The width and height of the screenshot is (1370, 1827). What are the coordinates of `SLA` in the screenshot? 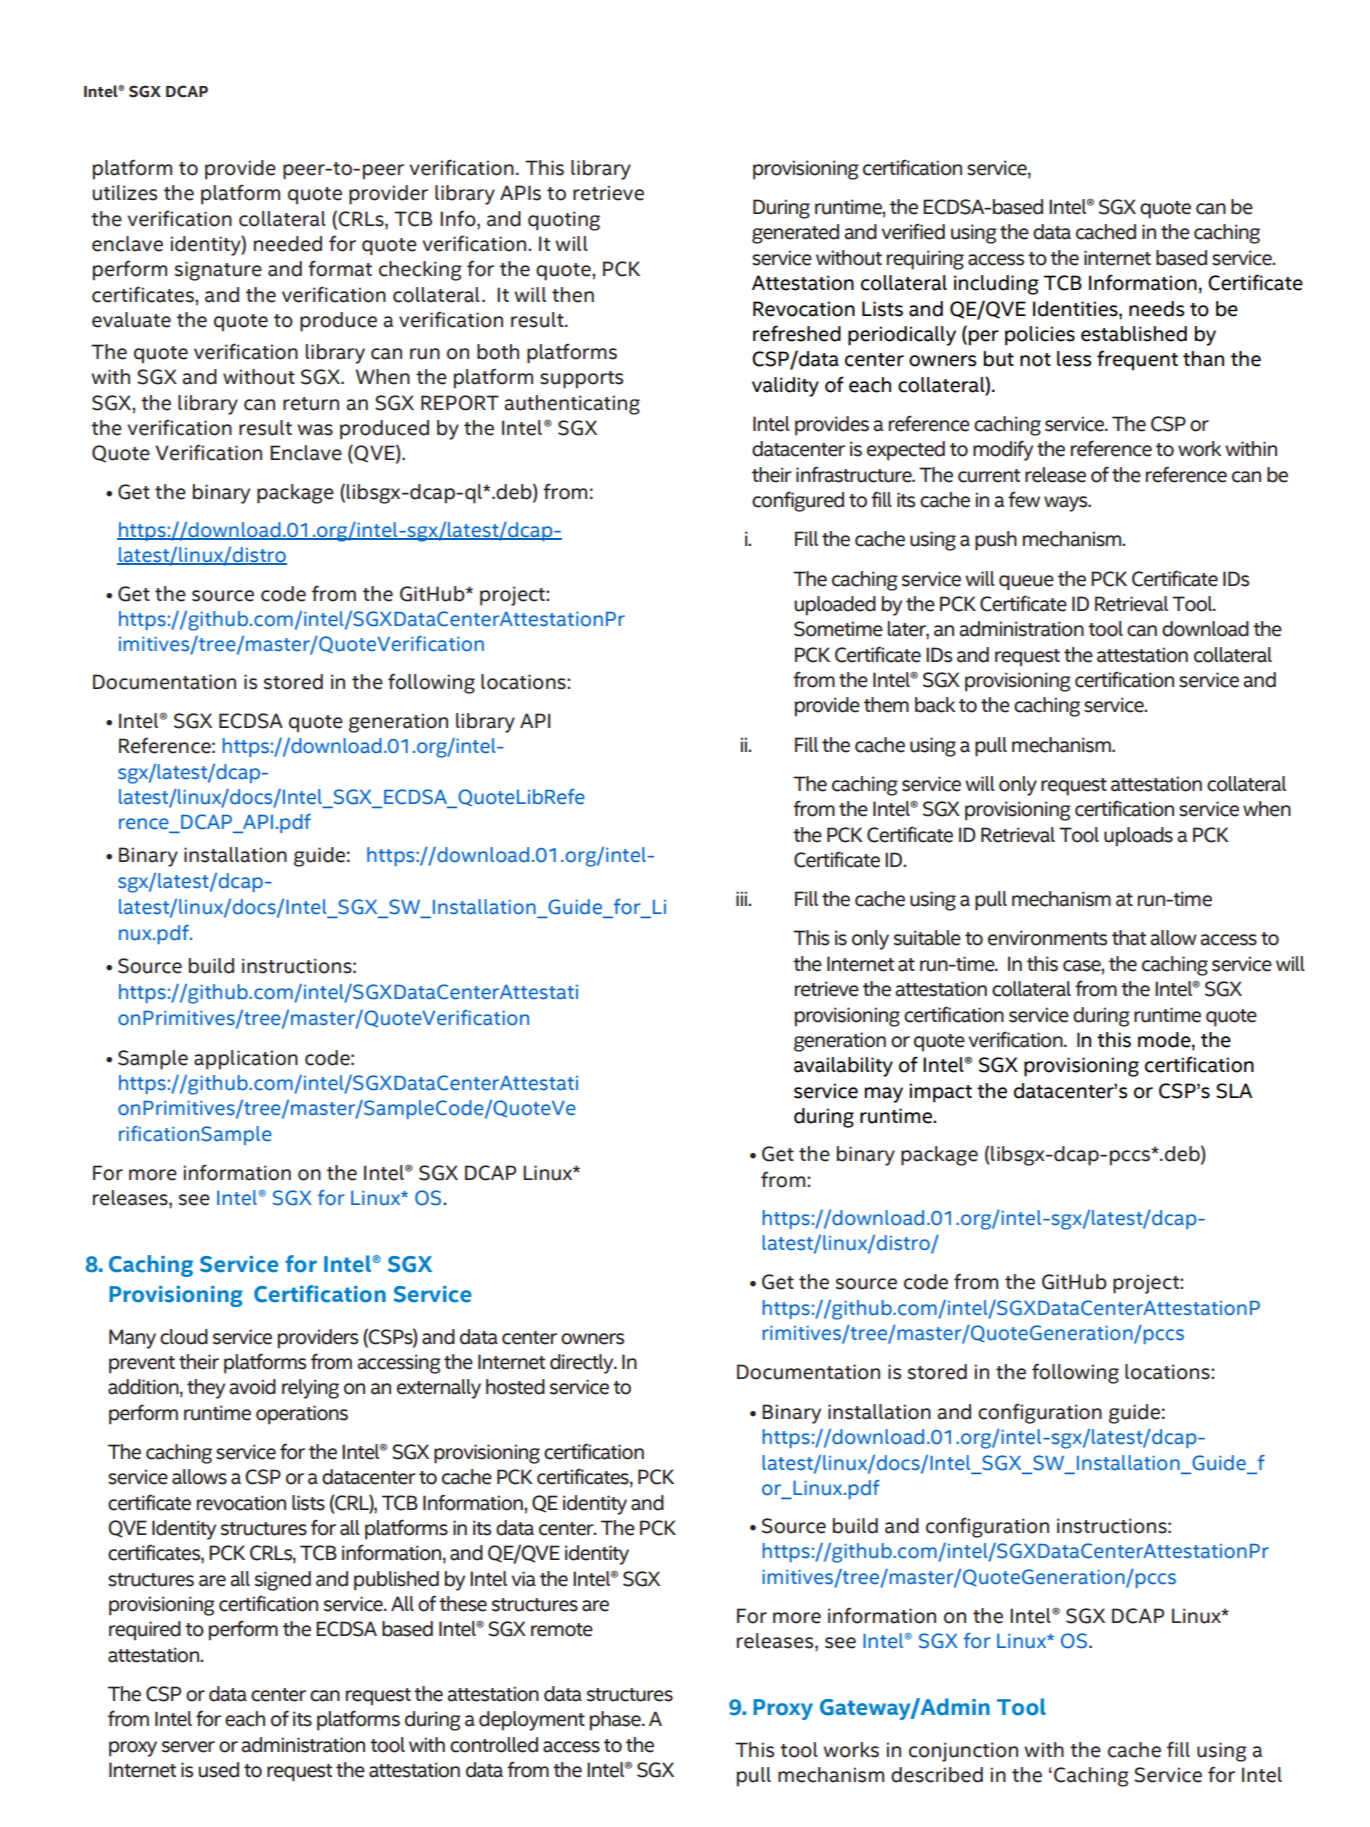 It's located at (1234, 1091).
